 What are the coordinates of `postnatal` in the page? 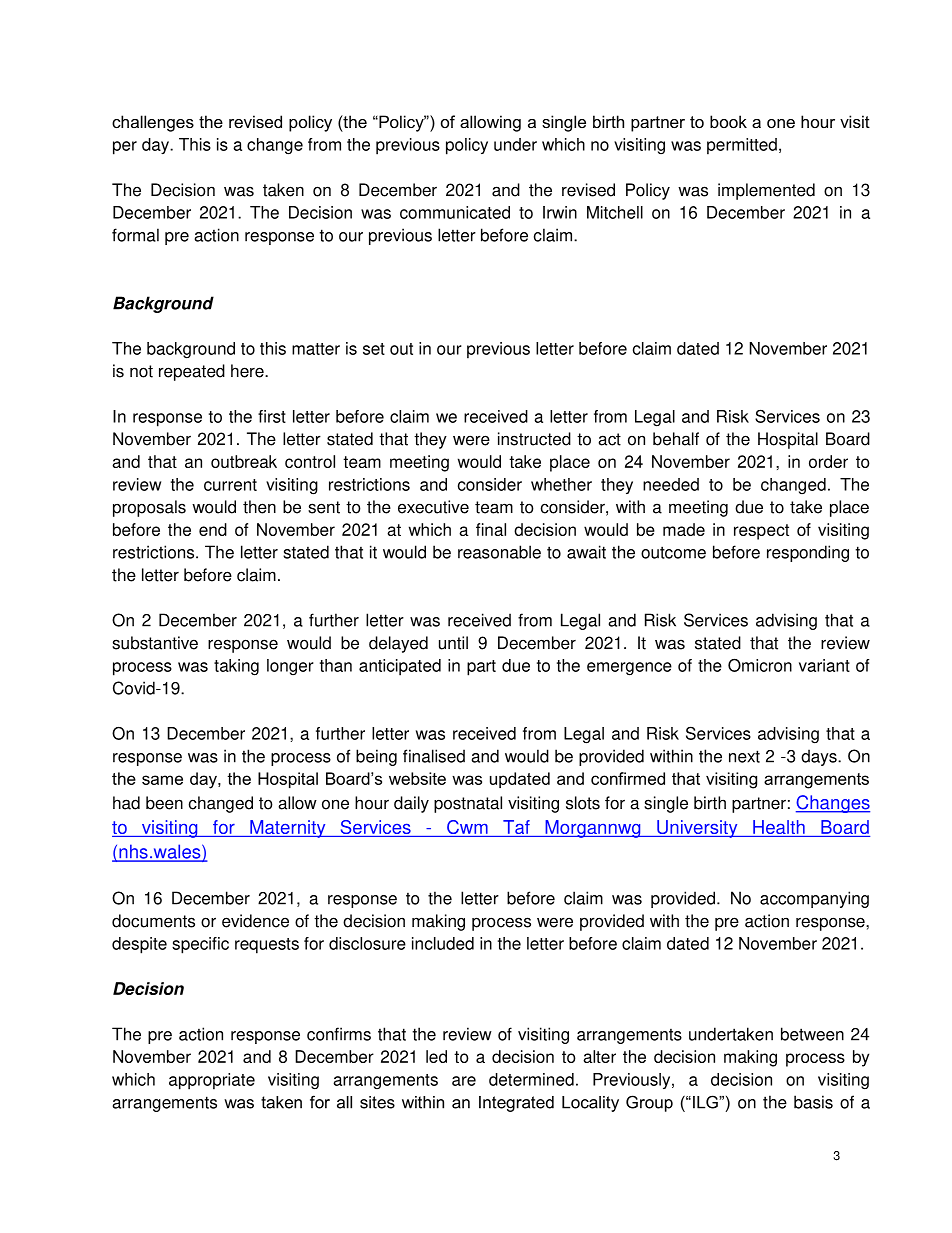 It's located at (468, 804).
